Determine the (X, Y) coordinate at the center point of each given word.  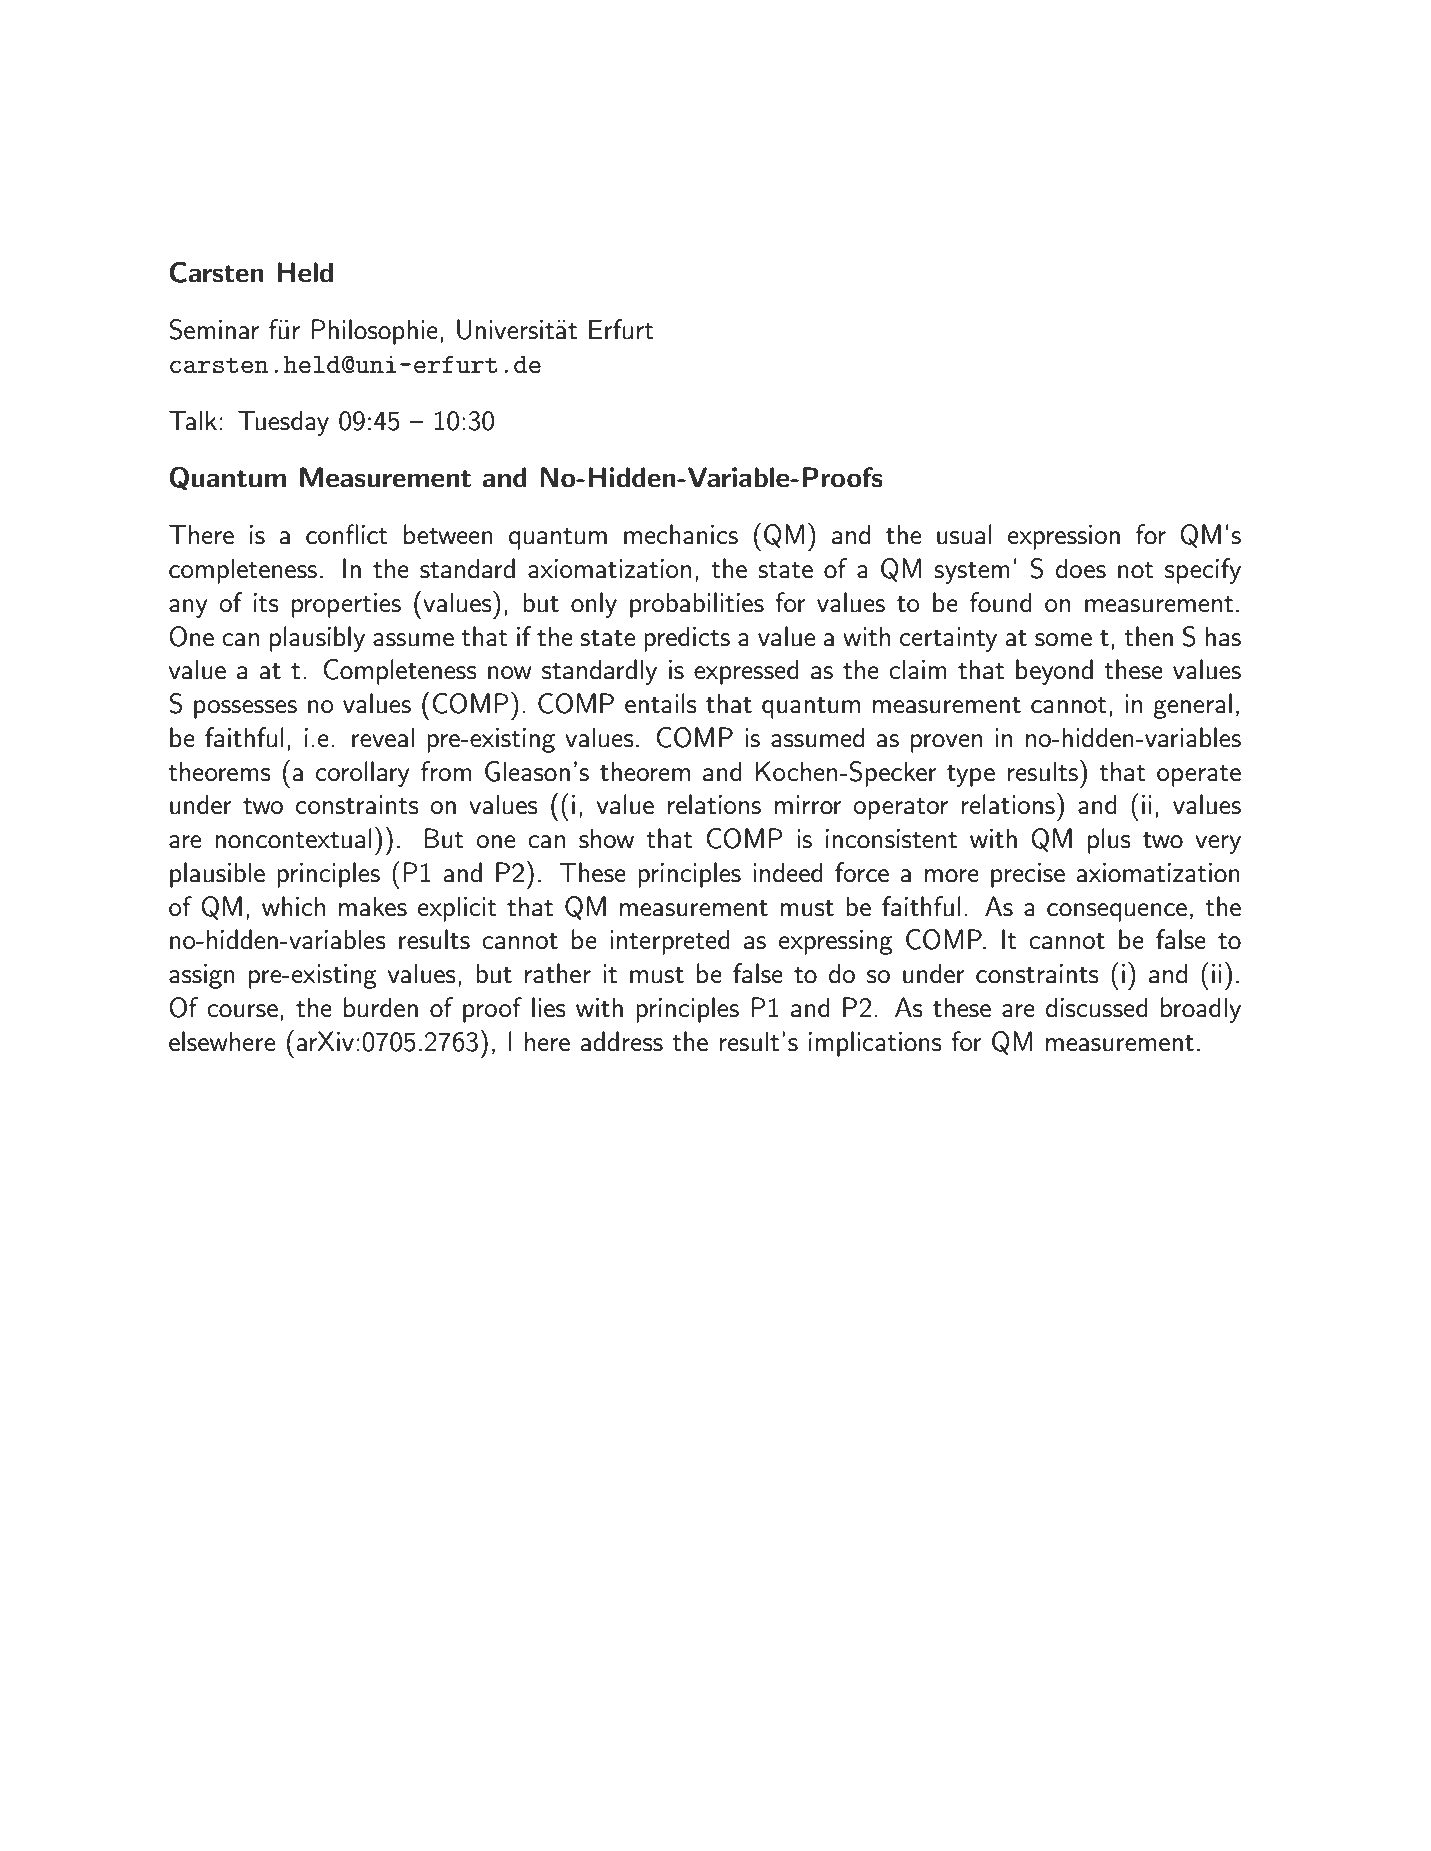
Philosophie (374, 332)
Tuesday (283, 423)
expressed (746, 672)
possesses (245, 709)
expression (1064, 537)
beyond (1054, 672)
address (622, 1041)
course (242, 1011)
